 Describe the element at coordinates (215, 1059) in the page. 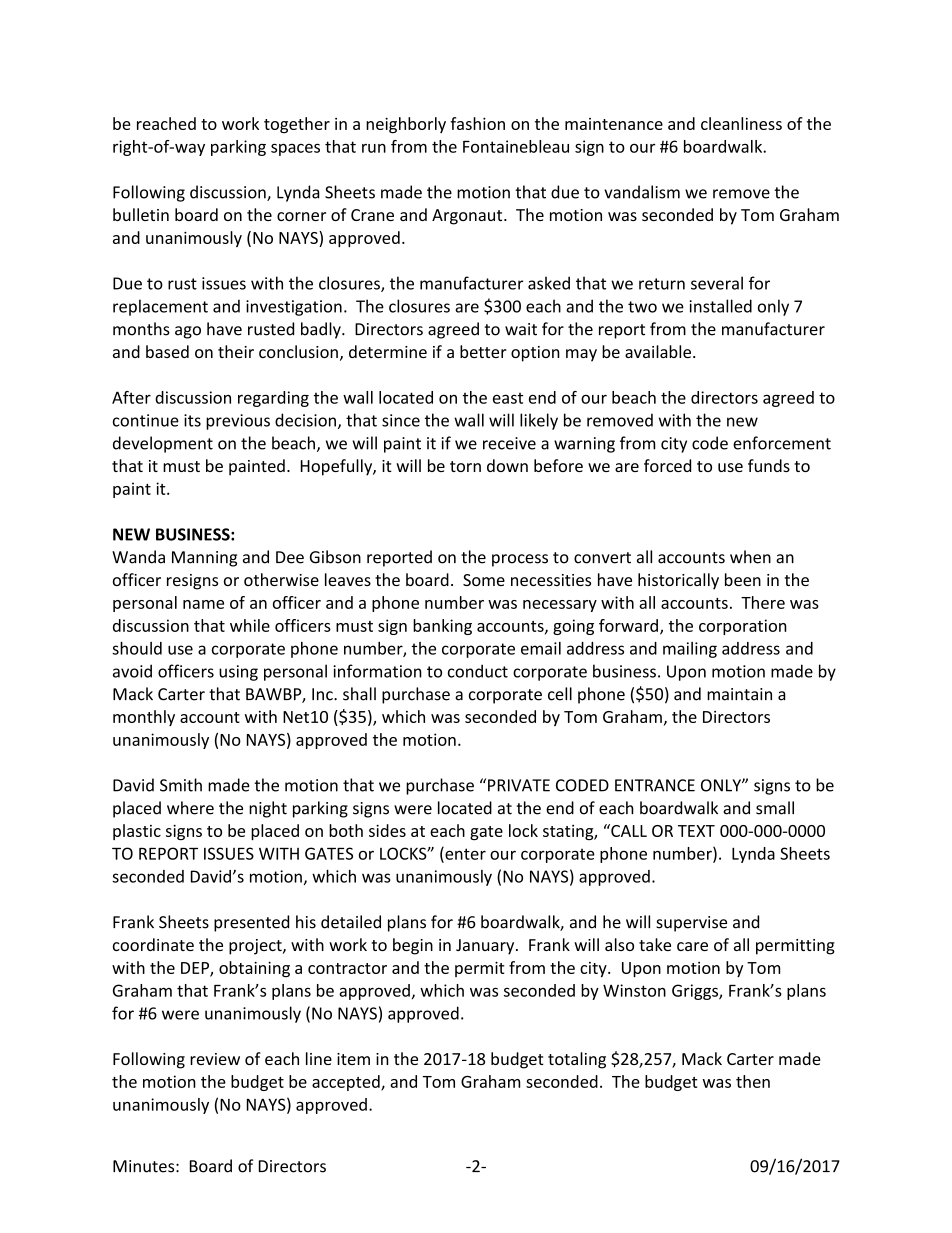

I see `review` at that location.
